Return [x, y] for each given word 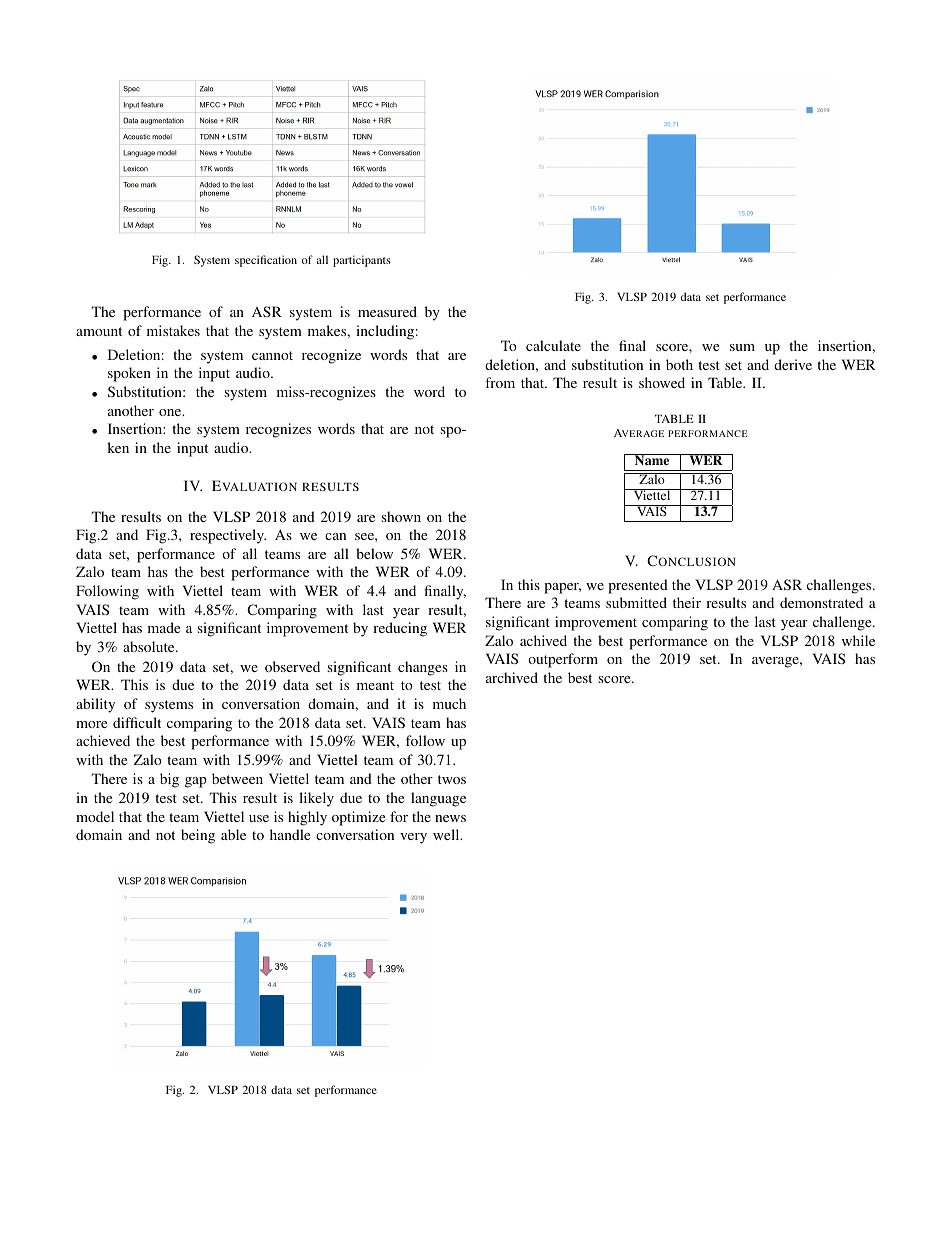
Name [652, 459]
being [198, 836]
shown [401, 516]
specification [266, 261]
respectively [228, 536]
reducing [400, 629]
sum [742, 347]
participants [362, 261]
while [858, 640]
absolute [150, 646]
